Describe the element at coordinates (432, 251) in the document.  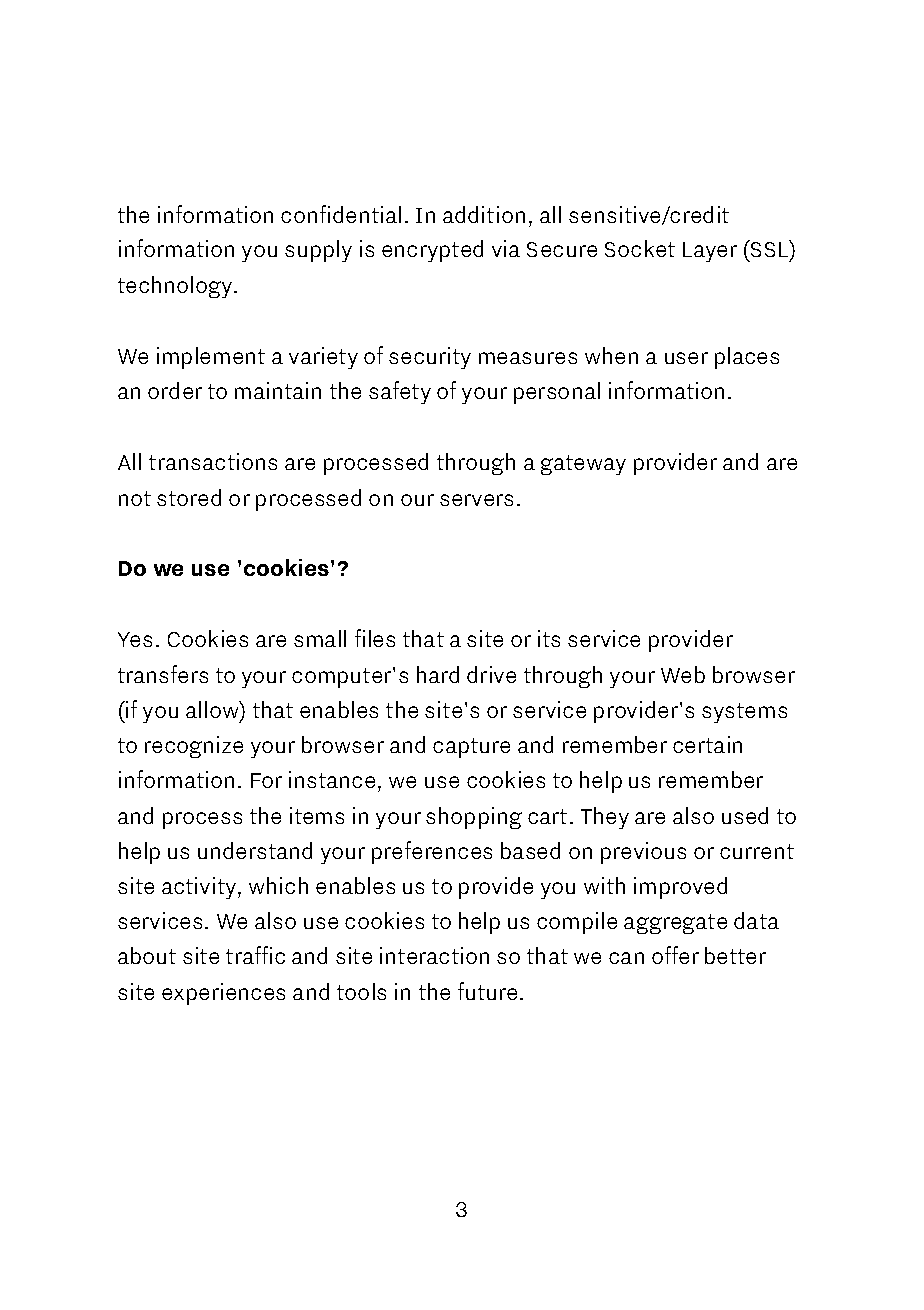
I see `encrypted` at that location.
